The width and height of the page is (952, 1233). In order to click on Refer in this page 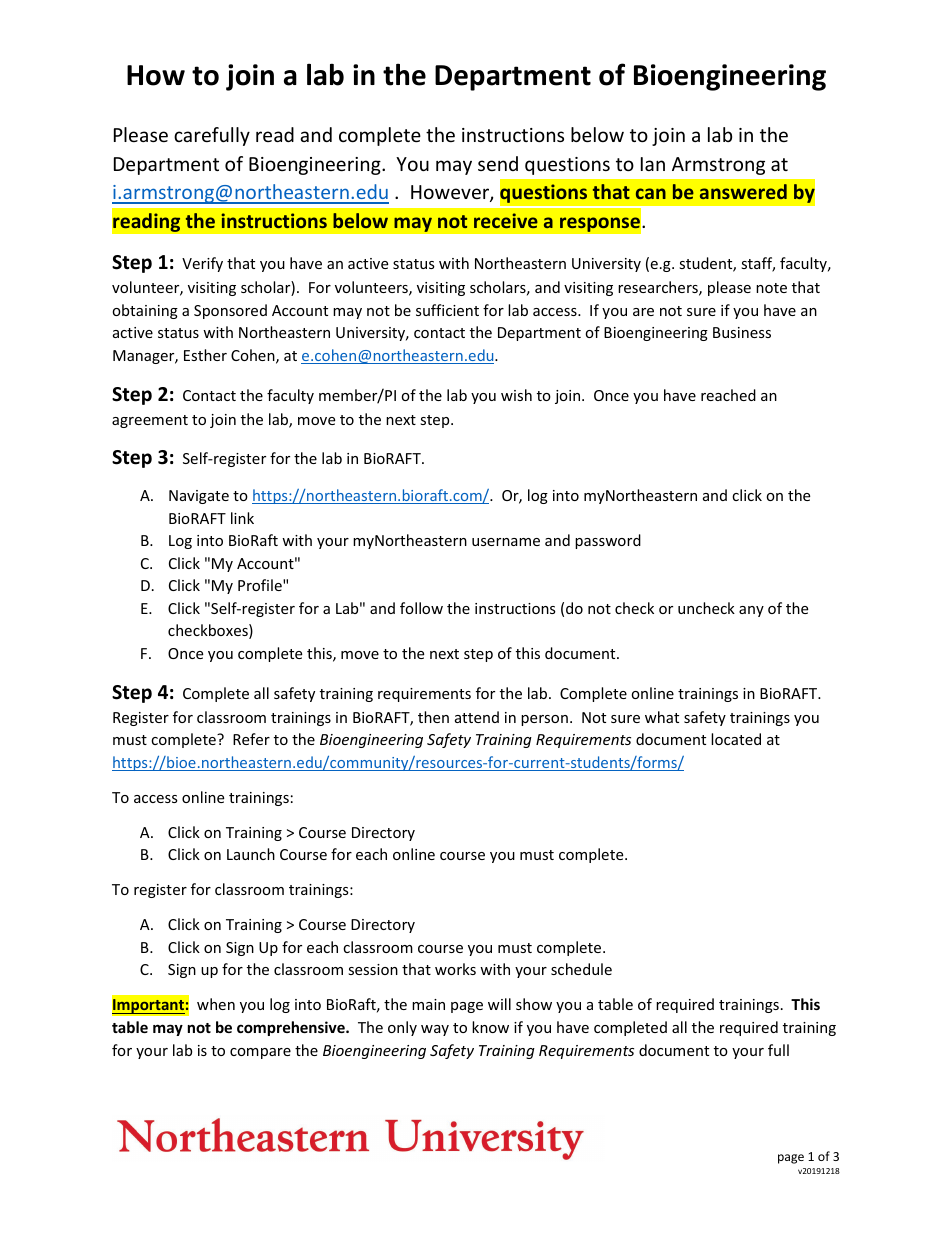, I will do `click(251, 739)`.
